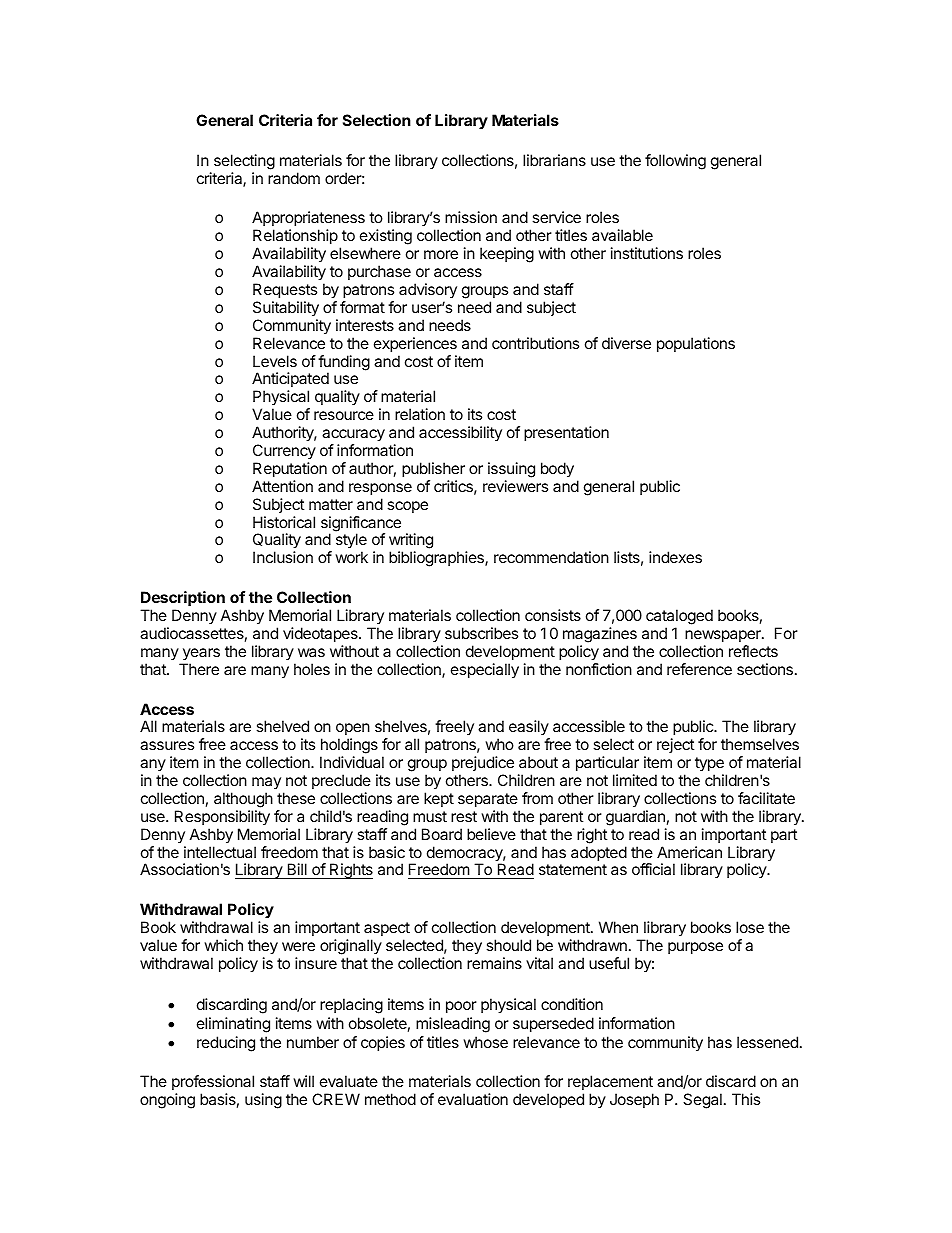  I want to click on following, so click(675, 162).
